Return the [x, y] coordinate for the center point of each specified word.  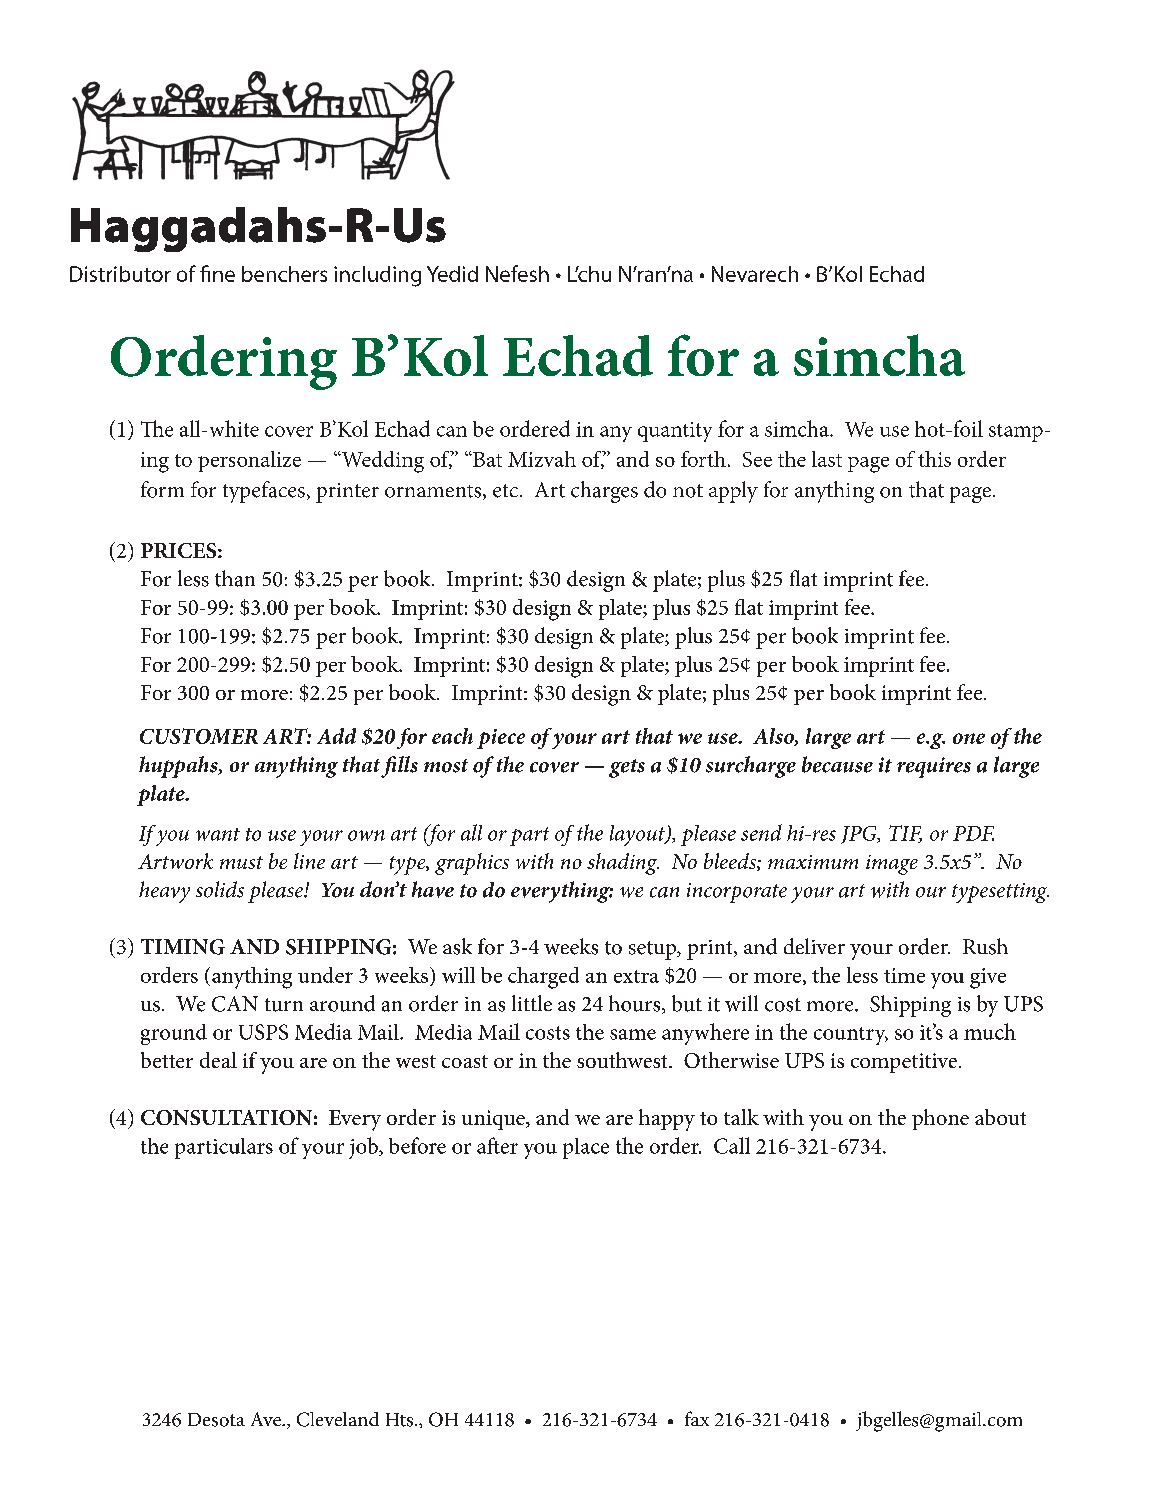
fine [217, 273]
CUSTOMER [199, 736]
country [851, 1036]
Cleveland [338, 1419]
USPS [263, 1032]
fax [697, 1418]
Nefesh [517, 273]
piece [501, 739]
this [934, 459]
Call [732, 1145]
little [532, 1003]
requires [934, 767]
